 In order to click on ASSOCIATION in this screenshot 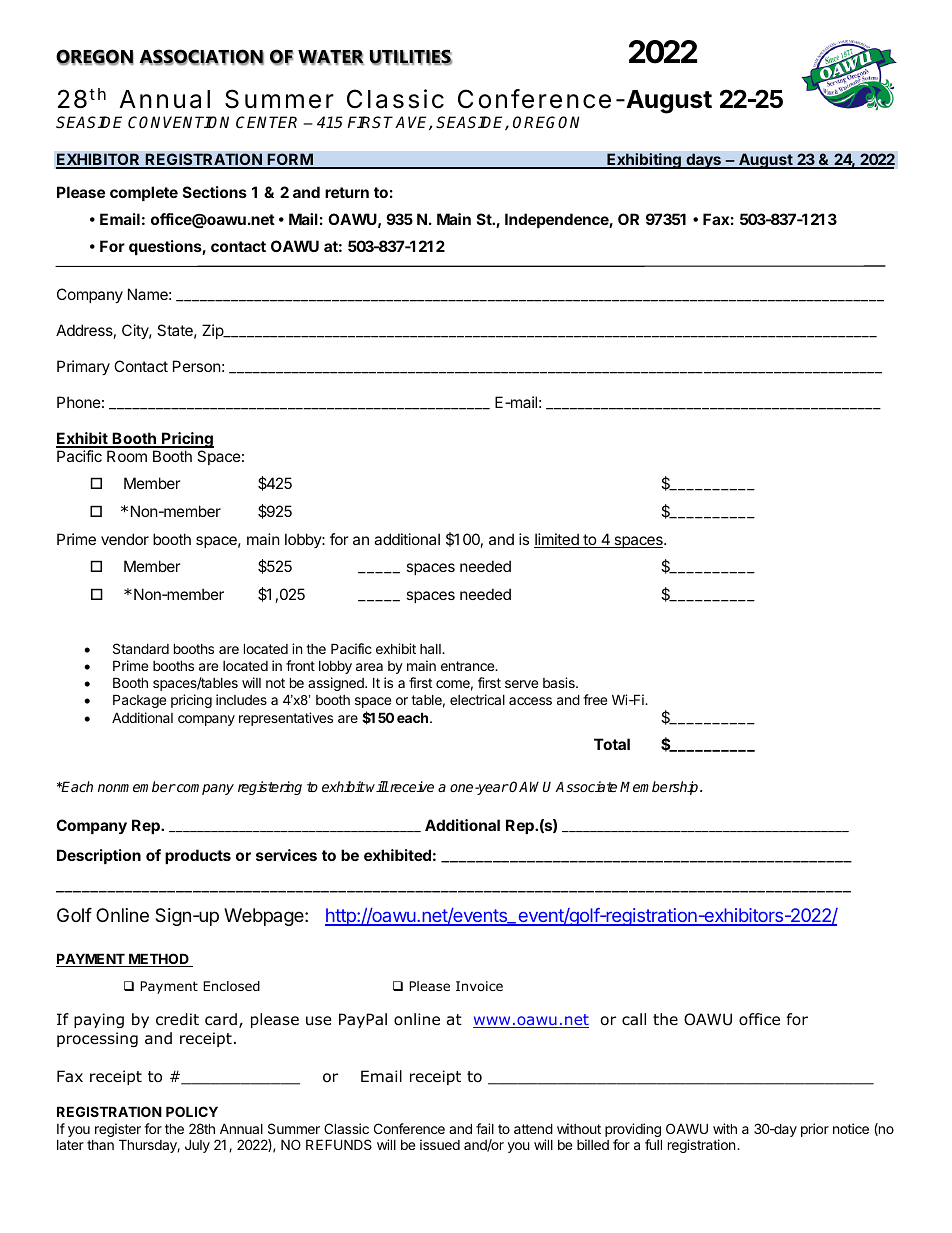, I will do `click(201, 57)`.
